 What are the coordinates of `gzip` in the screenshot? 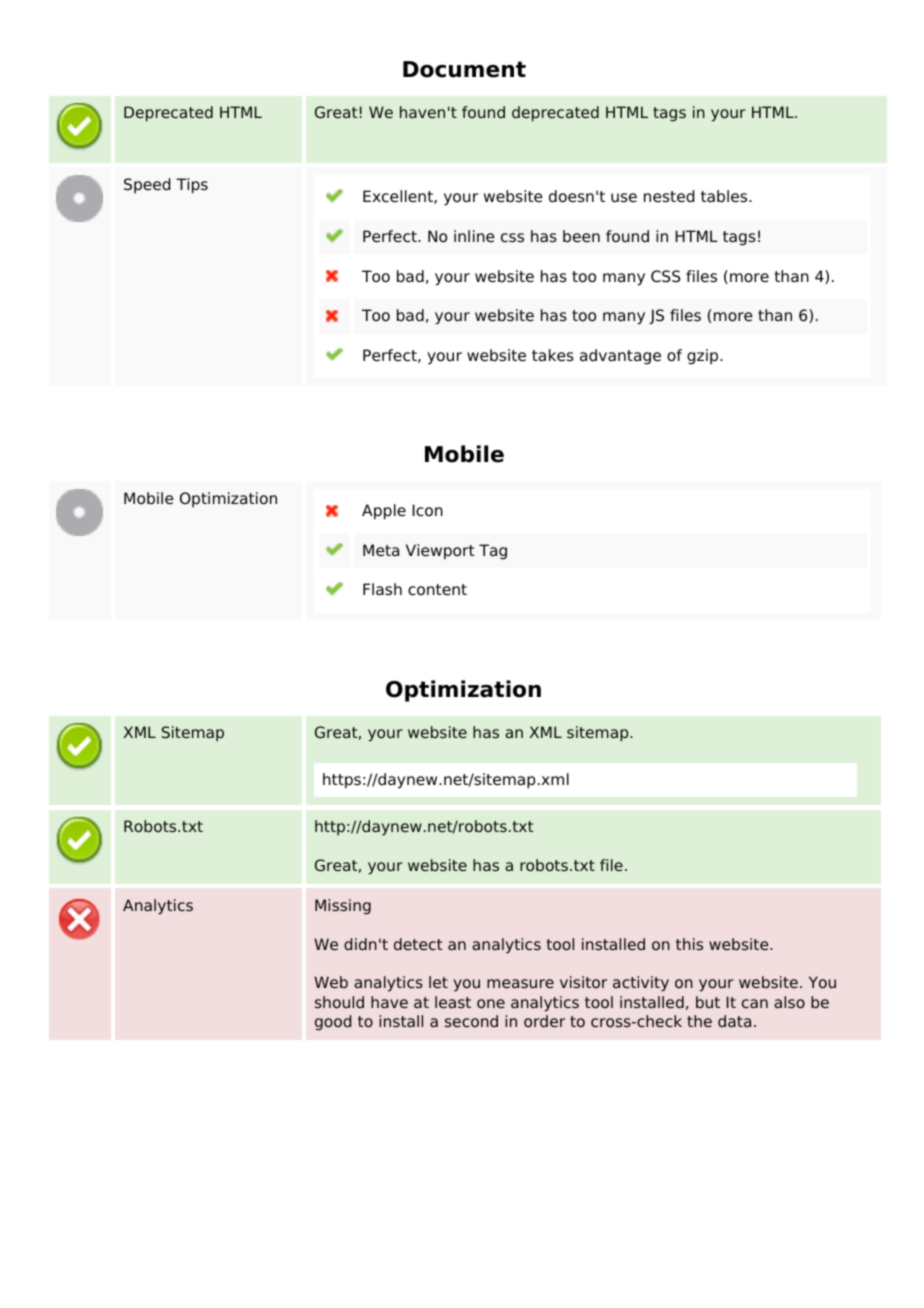 It's located at (704, 357).
